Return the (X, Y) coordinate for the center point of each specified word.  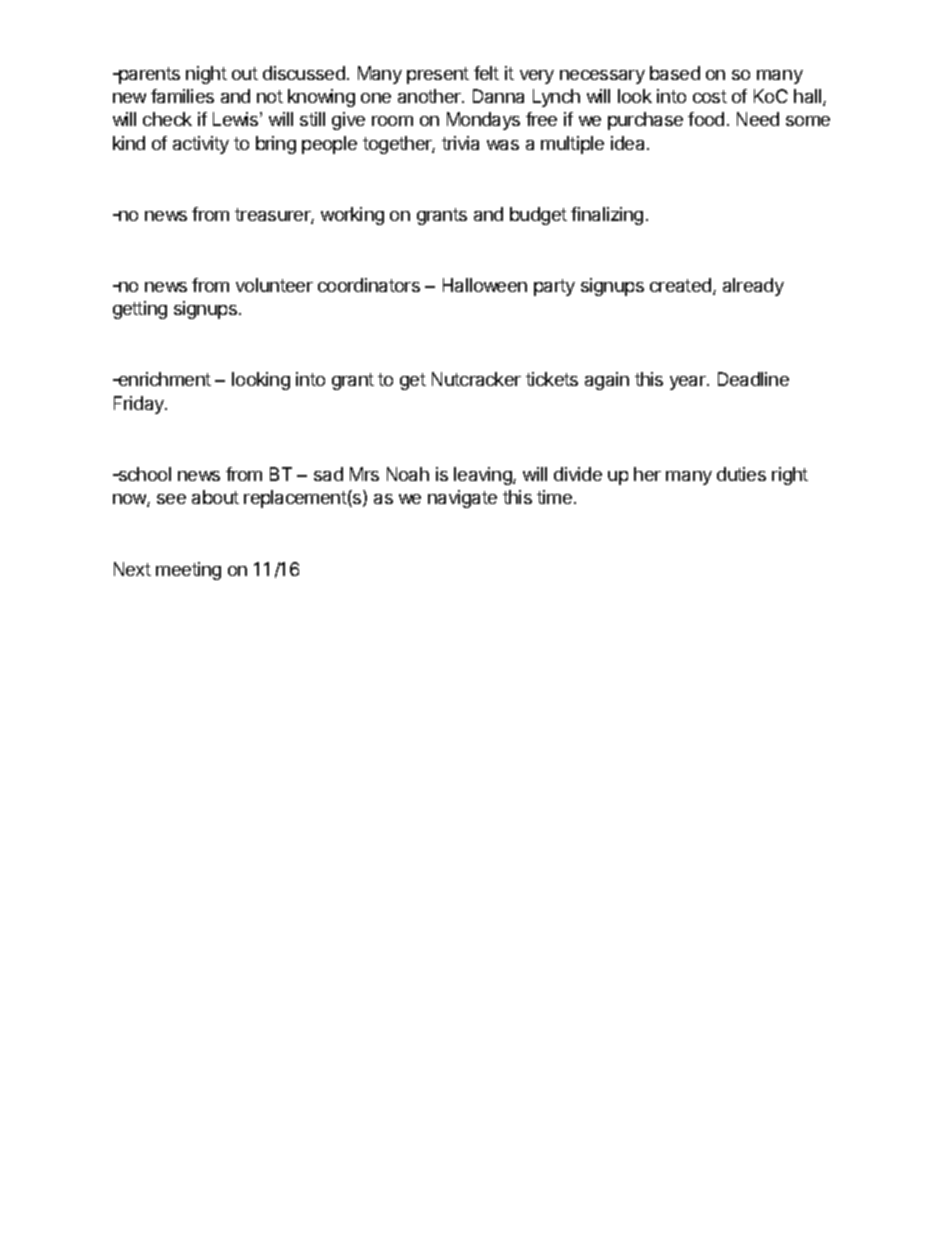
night (206, 75)
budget (538, 216)
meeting (188, 571)
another (430, 96)
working (352, 216)
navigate (462, 499)
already (753, 287)
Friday (140, 405)
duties (741, 474)
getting (140, 310)
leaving (484, 476)
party (554, 287)
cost (710, 96)
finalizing (607, 216)
